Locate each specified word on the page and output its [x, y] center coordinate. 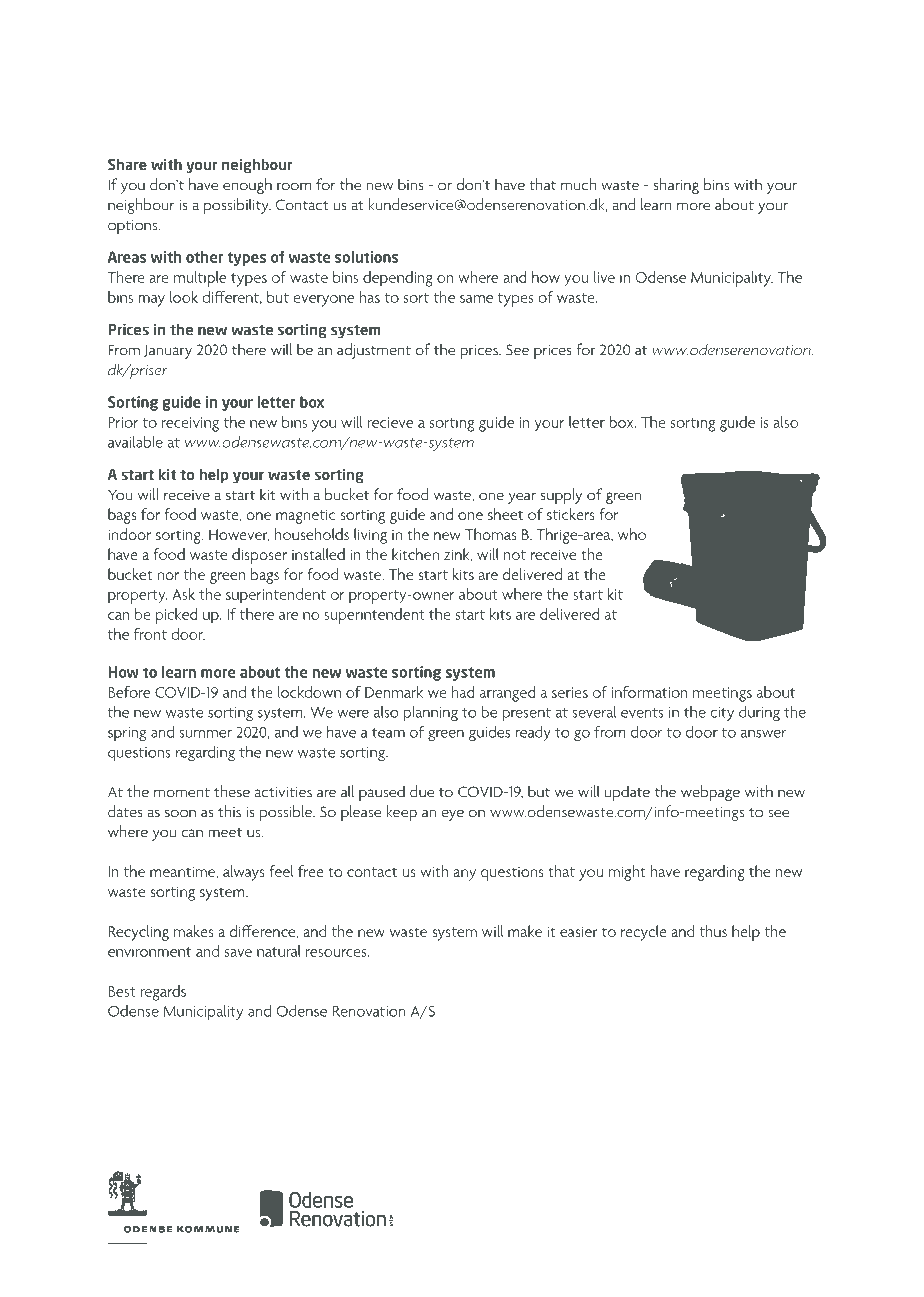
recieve [390, 422]
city [722, 714]
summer [205, 734]
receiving [190, 424]
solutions [366, 257]
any [464, 875]
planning [431, 713]
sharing [676, 186]
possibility [237, 206]
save [238, 953]
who [632, 534]
